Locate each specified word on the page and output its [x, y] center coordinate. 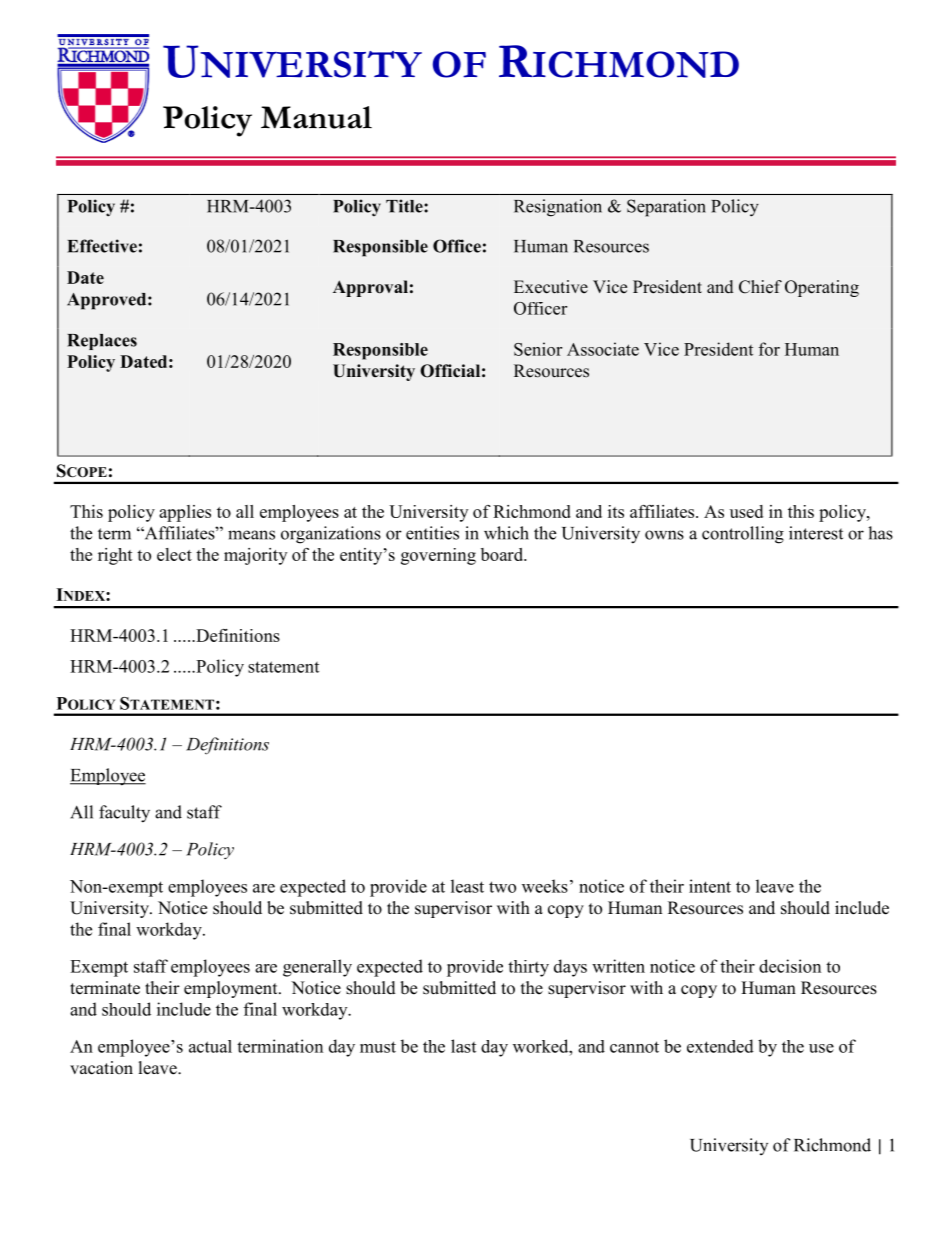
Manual [316, 117]
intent [710, 886]
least [467, 886]
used [746, 511]
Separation [666, 208]
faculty [124, 814]
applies [185, 513]
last [463, 1046]
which [506, 533]
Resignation [558, 208]
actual [210, 1046]
